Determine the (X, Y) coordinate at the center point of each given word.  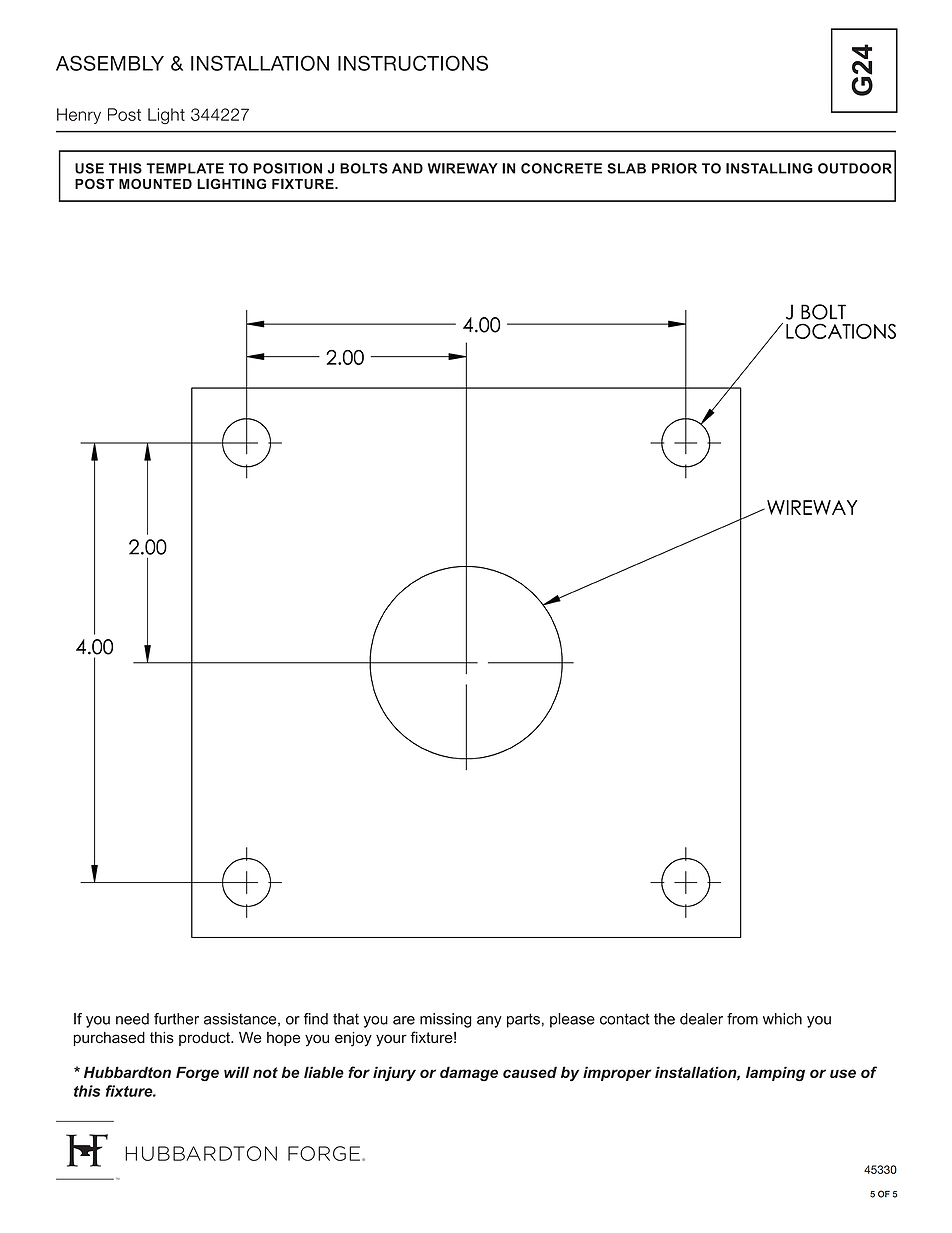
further (176, 1019)
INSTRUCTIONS (413, 63)
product (206, 1039)
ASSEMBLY (110, 63)
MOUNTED (155, 183)
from (742, 1019)
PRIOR (674, 168)
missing (446, 1020)
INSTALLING (769, 168)
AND (407, 168)
